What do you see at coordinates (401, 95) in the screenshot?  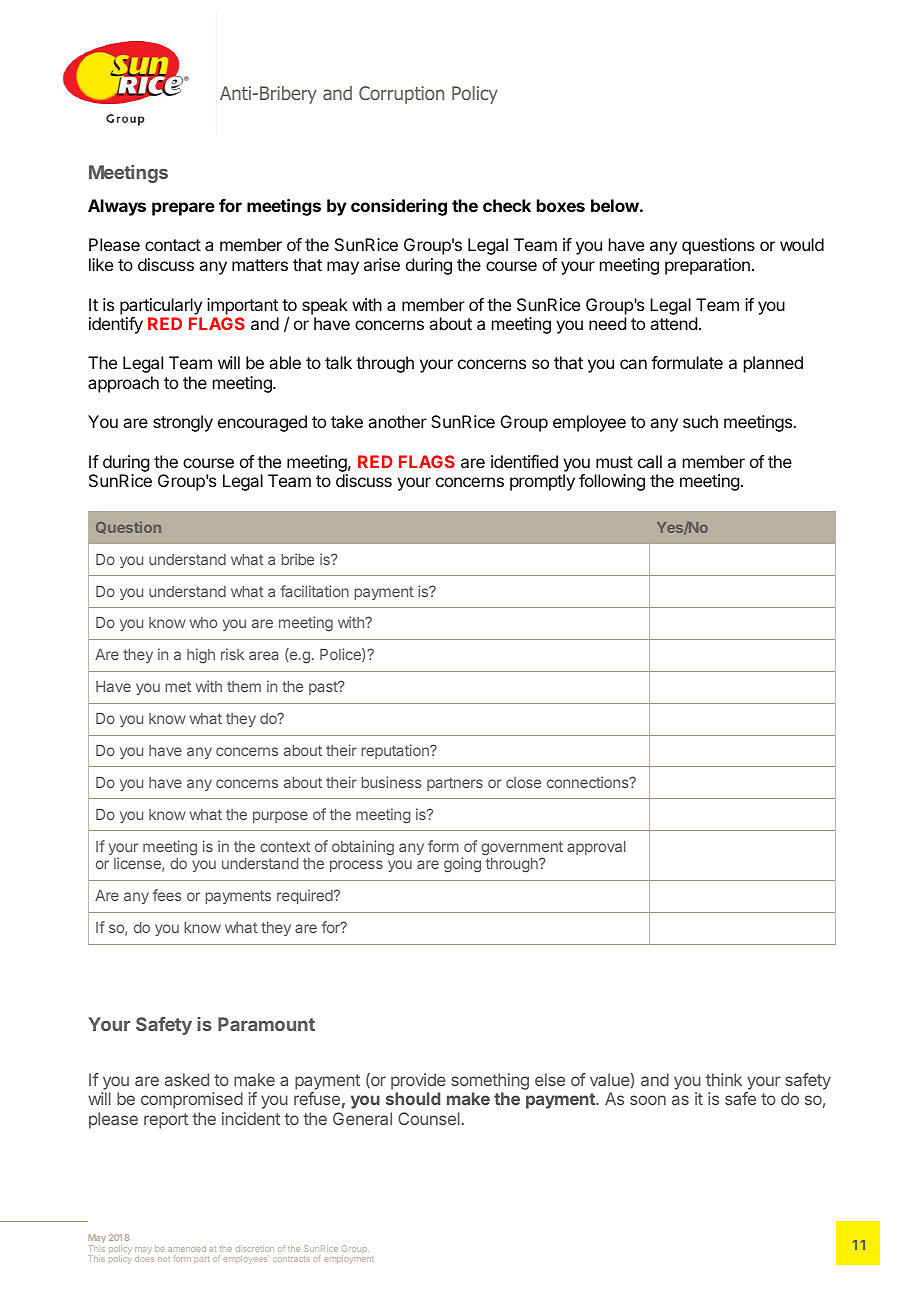 I see `Corruption` at bounding box center [401, 95].
